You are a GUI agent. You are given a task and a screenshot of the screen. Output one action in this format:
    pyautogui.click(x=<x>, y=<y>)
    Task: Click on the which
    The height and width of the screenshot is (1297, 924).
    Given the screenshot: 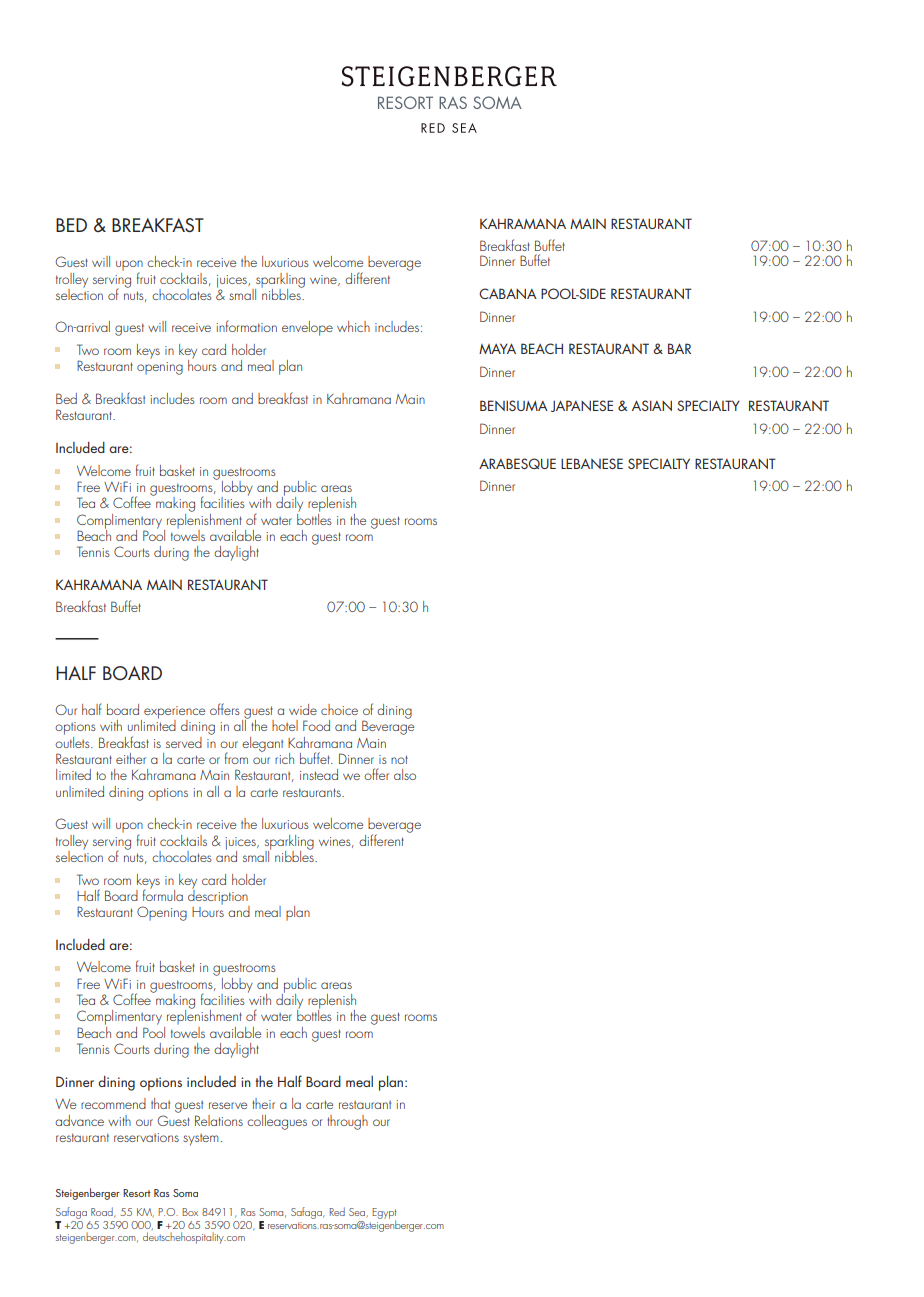 What is the action you would take?
    pyautogui.click(x=353, y=326)
